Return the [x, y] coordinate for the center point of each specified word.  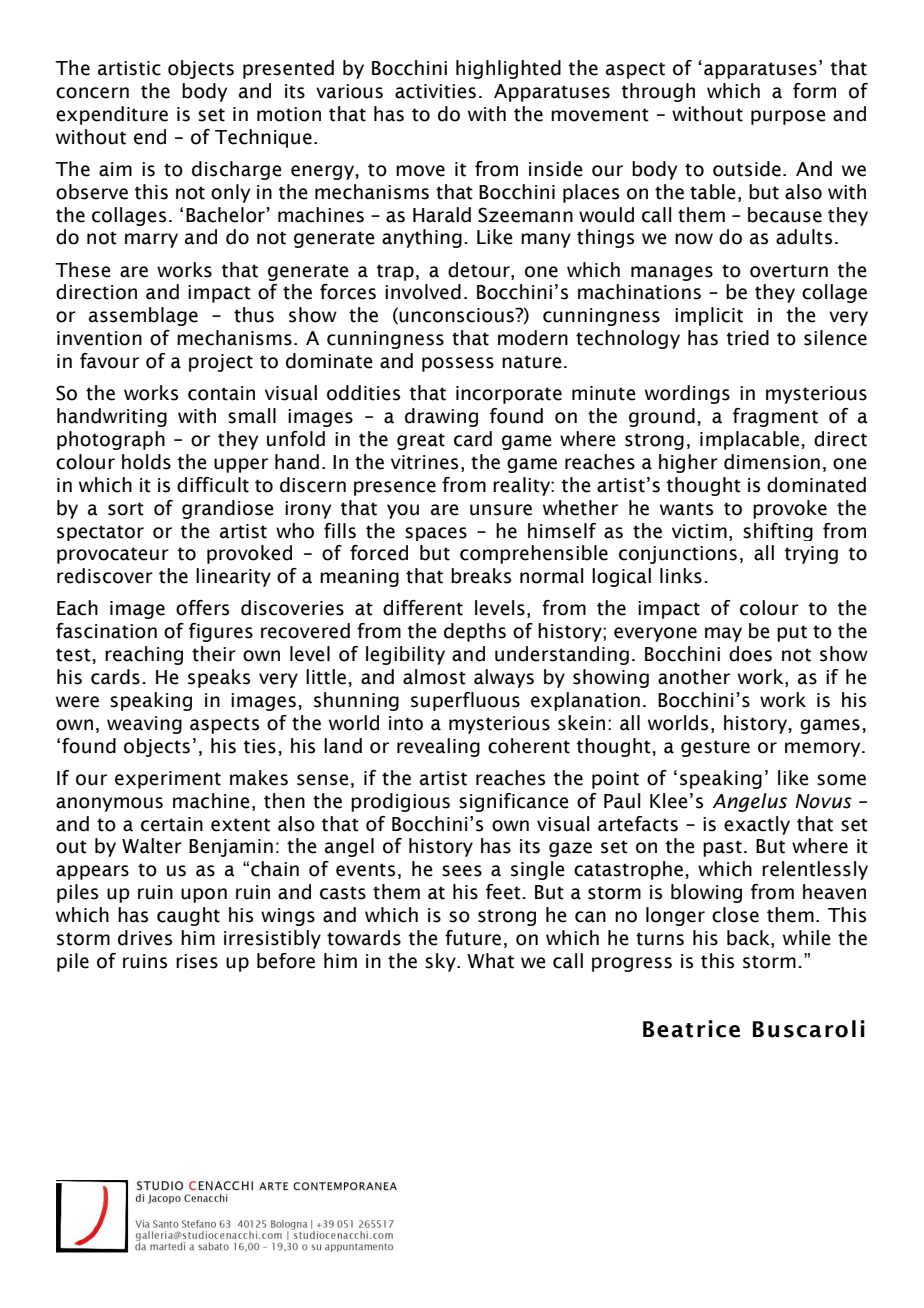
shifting [778, 532]
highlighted [508, 69]
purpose [788, 117]
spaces [436, 534]
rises [197, 961]
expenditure [112, 115]
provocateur [113, 555]
